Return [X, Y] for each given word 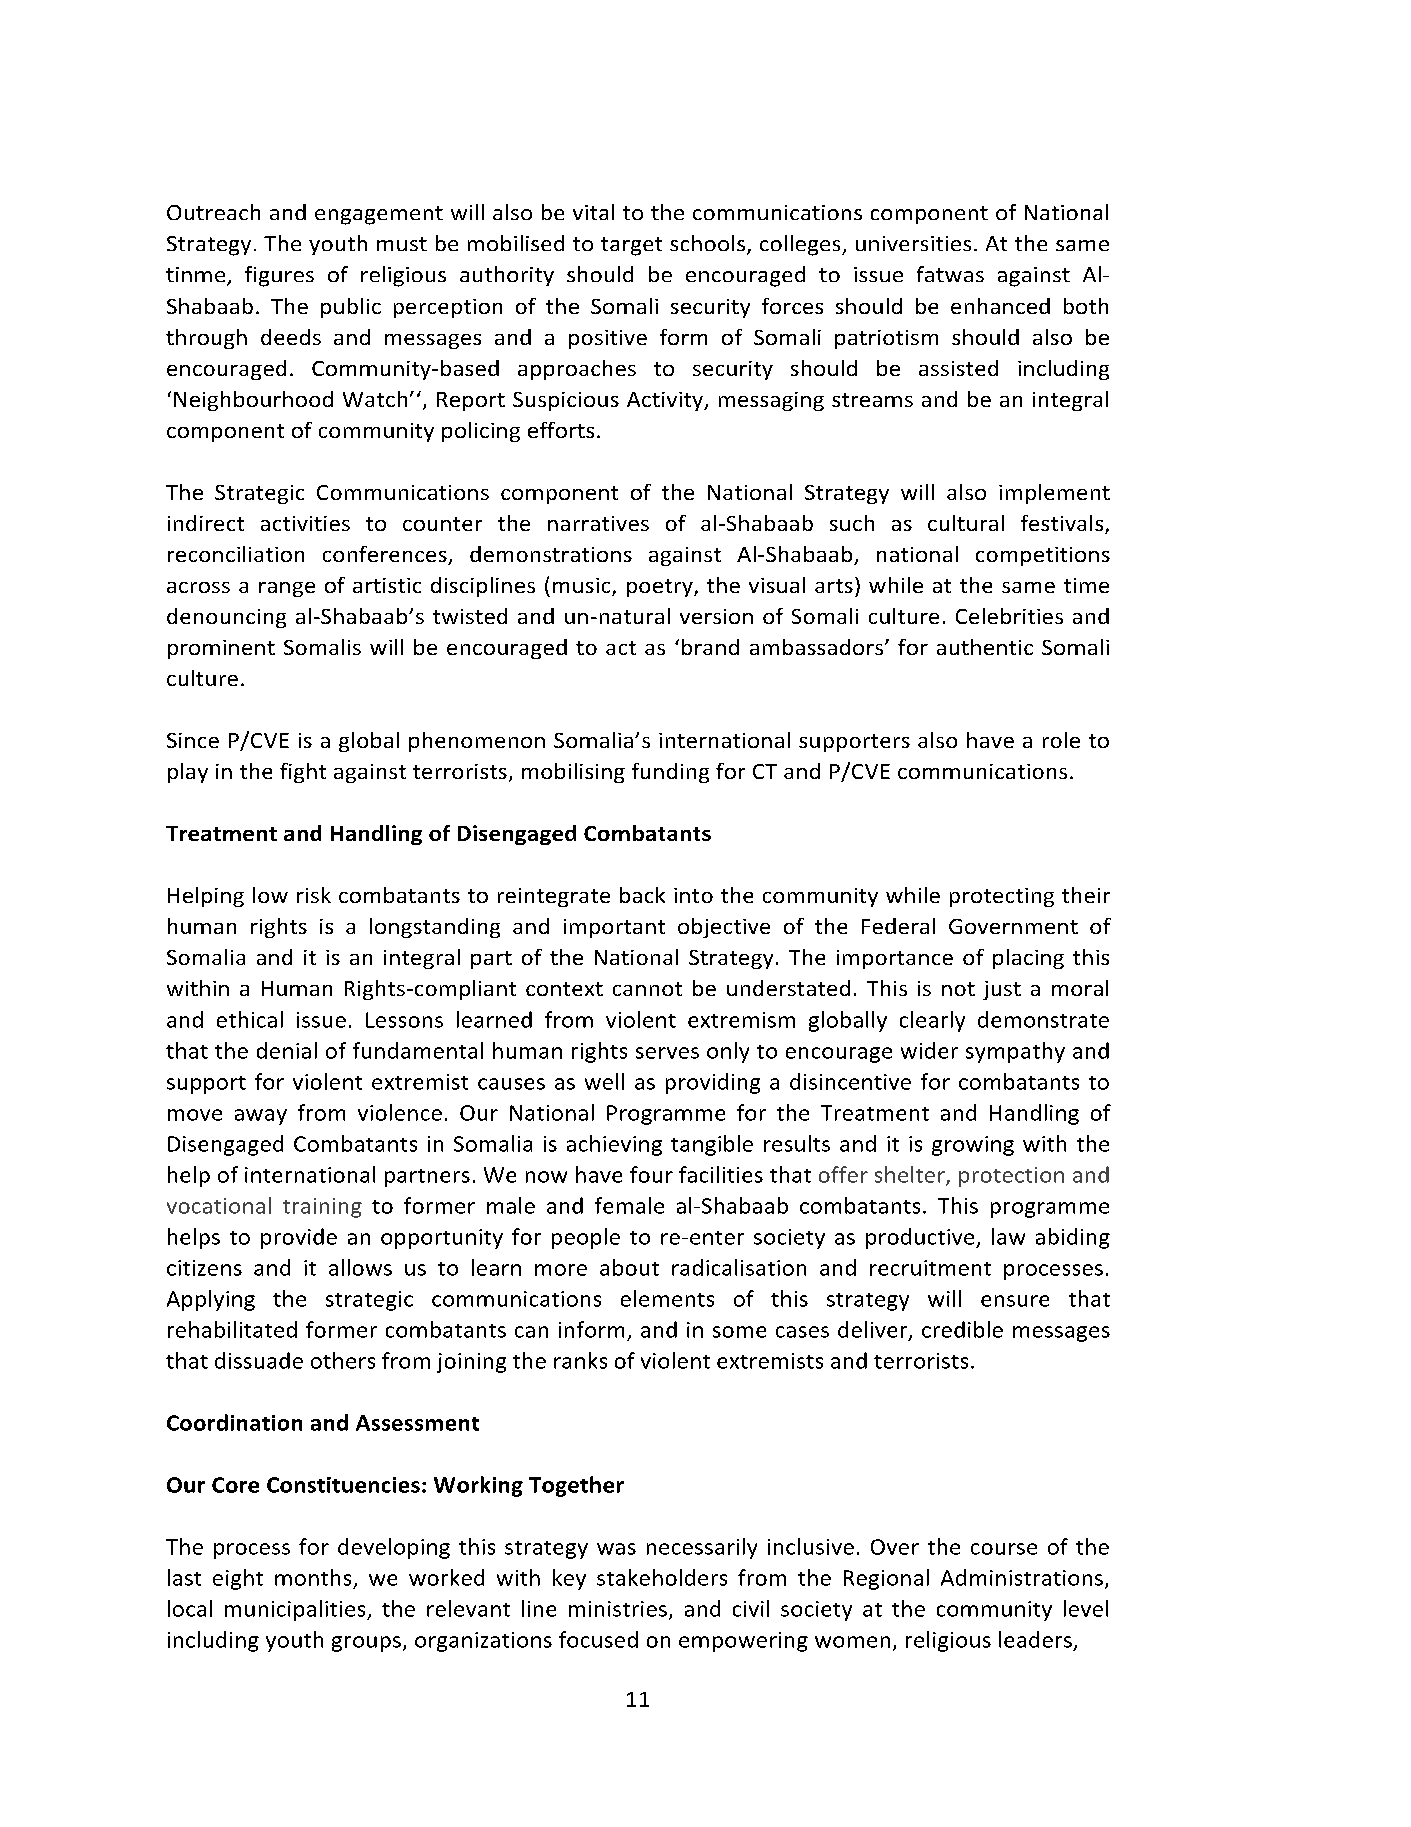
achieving [614, 1145]
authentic [985, 647]
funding [670, 773]
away [261, 1117]
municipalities [296, 1610]
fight [303, 773]
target [631, 246]
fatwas [950, 274]
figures [279, 276]
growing [973, 1146]
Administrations [1022, 1577]
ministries [618, 1609]
